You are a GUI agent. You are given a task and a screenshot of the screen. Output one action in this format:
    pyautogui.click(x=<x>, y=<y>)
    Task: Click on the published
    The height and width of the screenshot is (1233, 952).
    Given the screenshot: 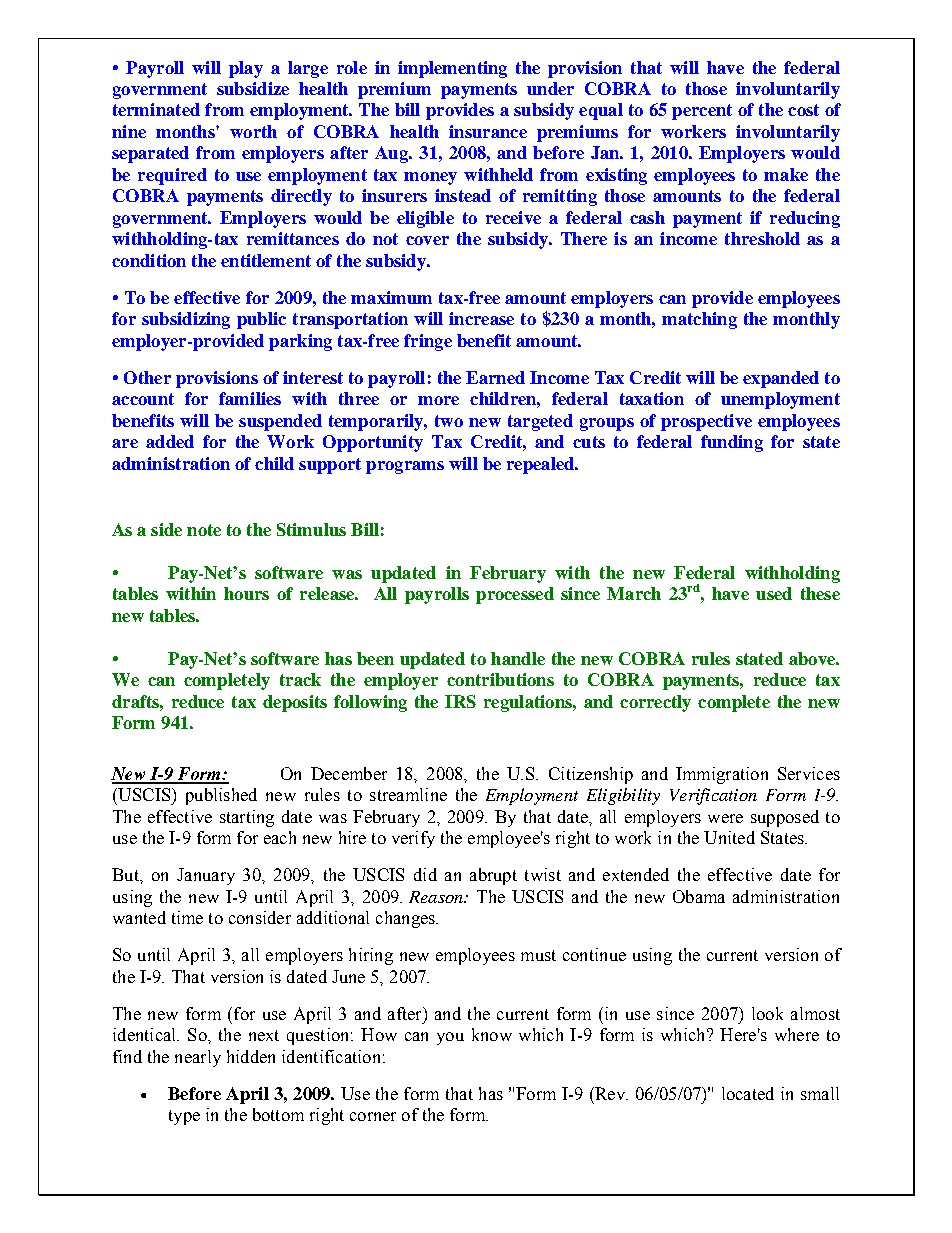 What is the action you would take?
    pyautogui.click(x=221, y=796)
